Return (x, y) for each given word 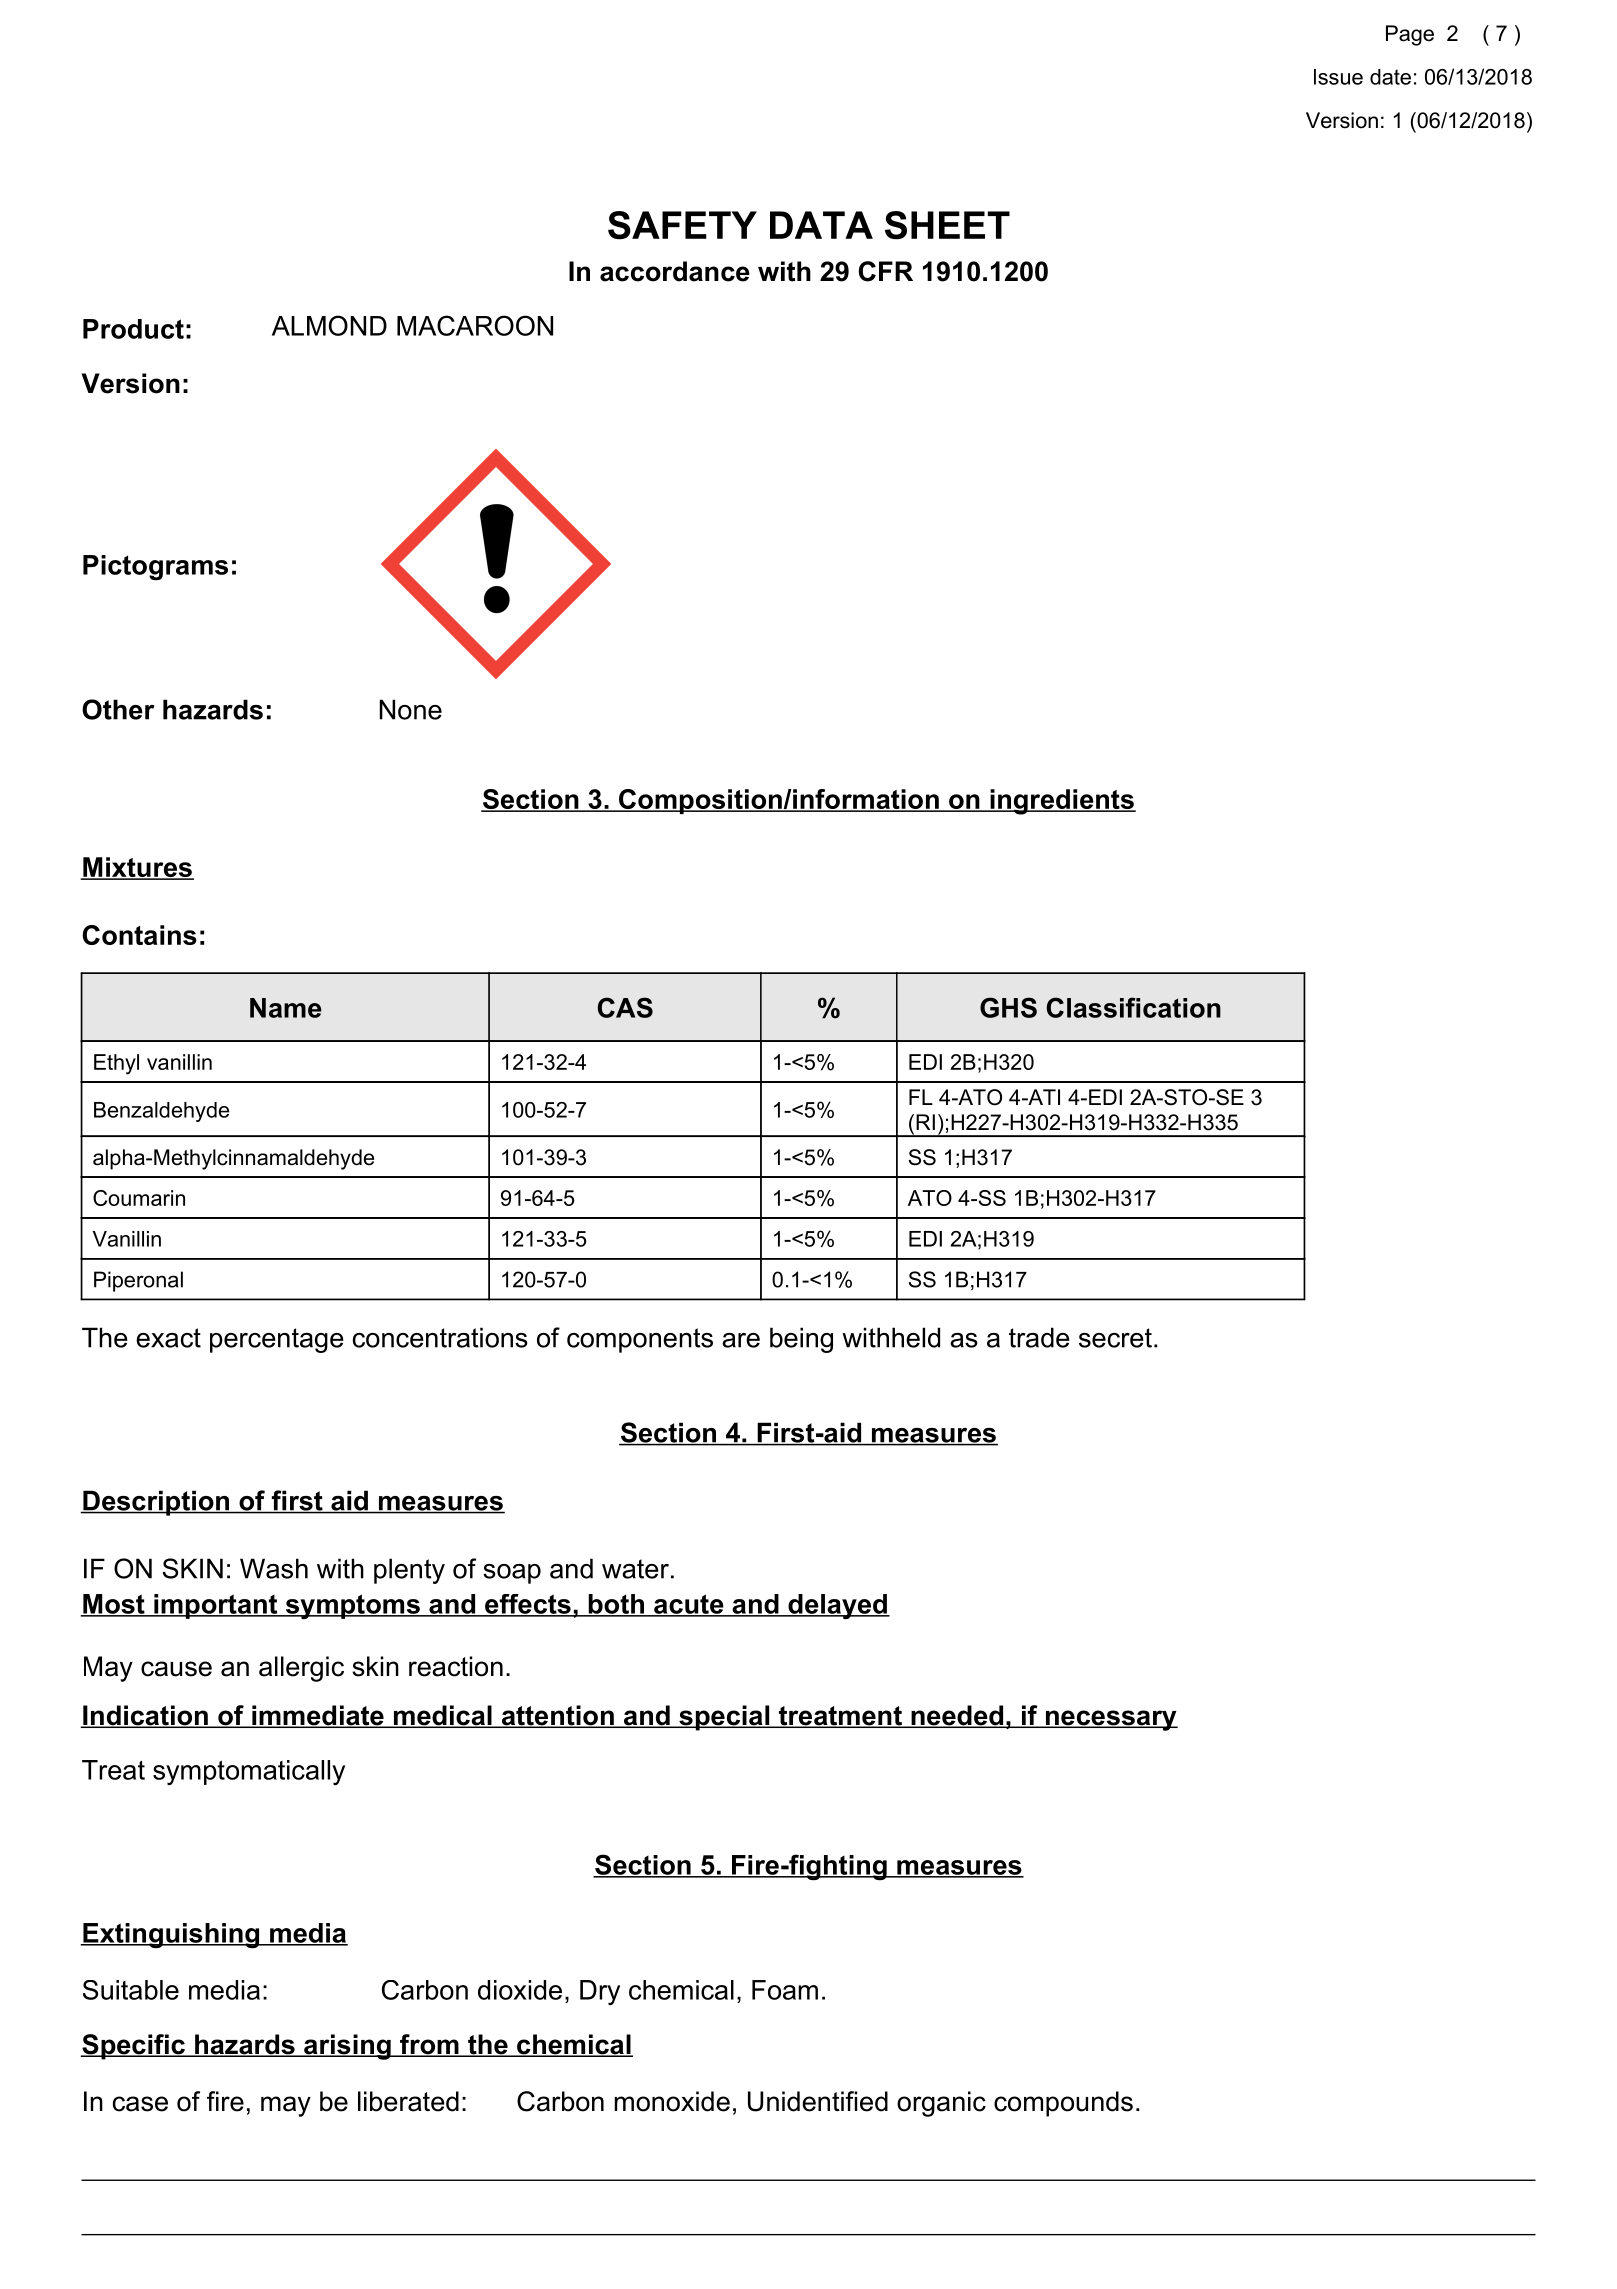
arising (347, 2047)
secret (1115, 1338)
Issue (1338, 77)
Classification (1134, 1007)
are (741, 1340)
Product (133, 329)
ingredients (1062, 802)
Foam (785, 1990)
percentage (276, 1340)
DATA (821, 225)
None (411, 709)
